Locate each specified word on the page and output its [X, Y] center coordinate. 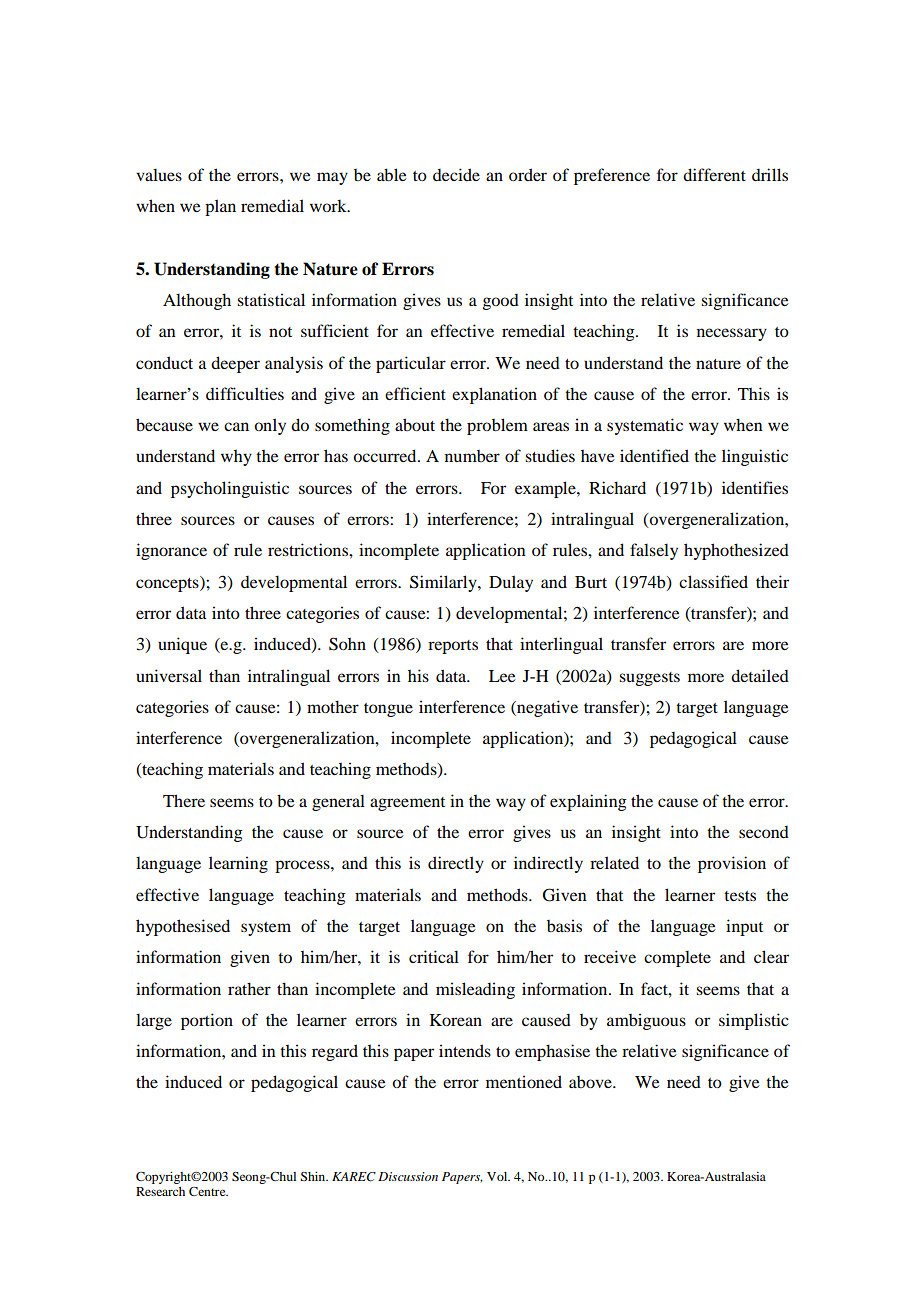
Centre [208, 1191]
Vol [498, 1176]
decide [456, 174]
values [159, 174]
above [591, 1082]
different [714, 174]
